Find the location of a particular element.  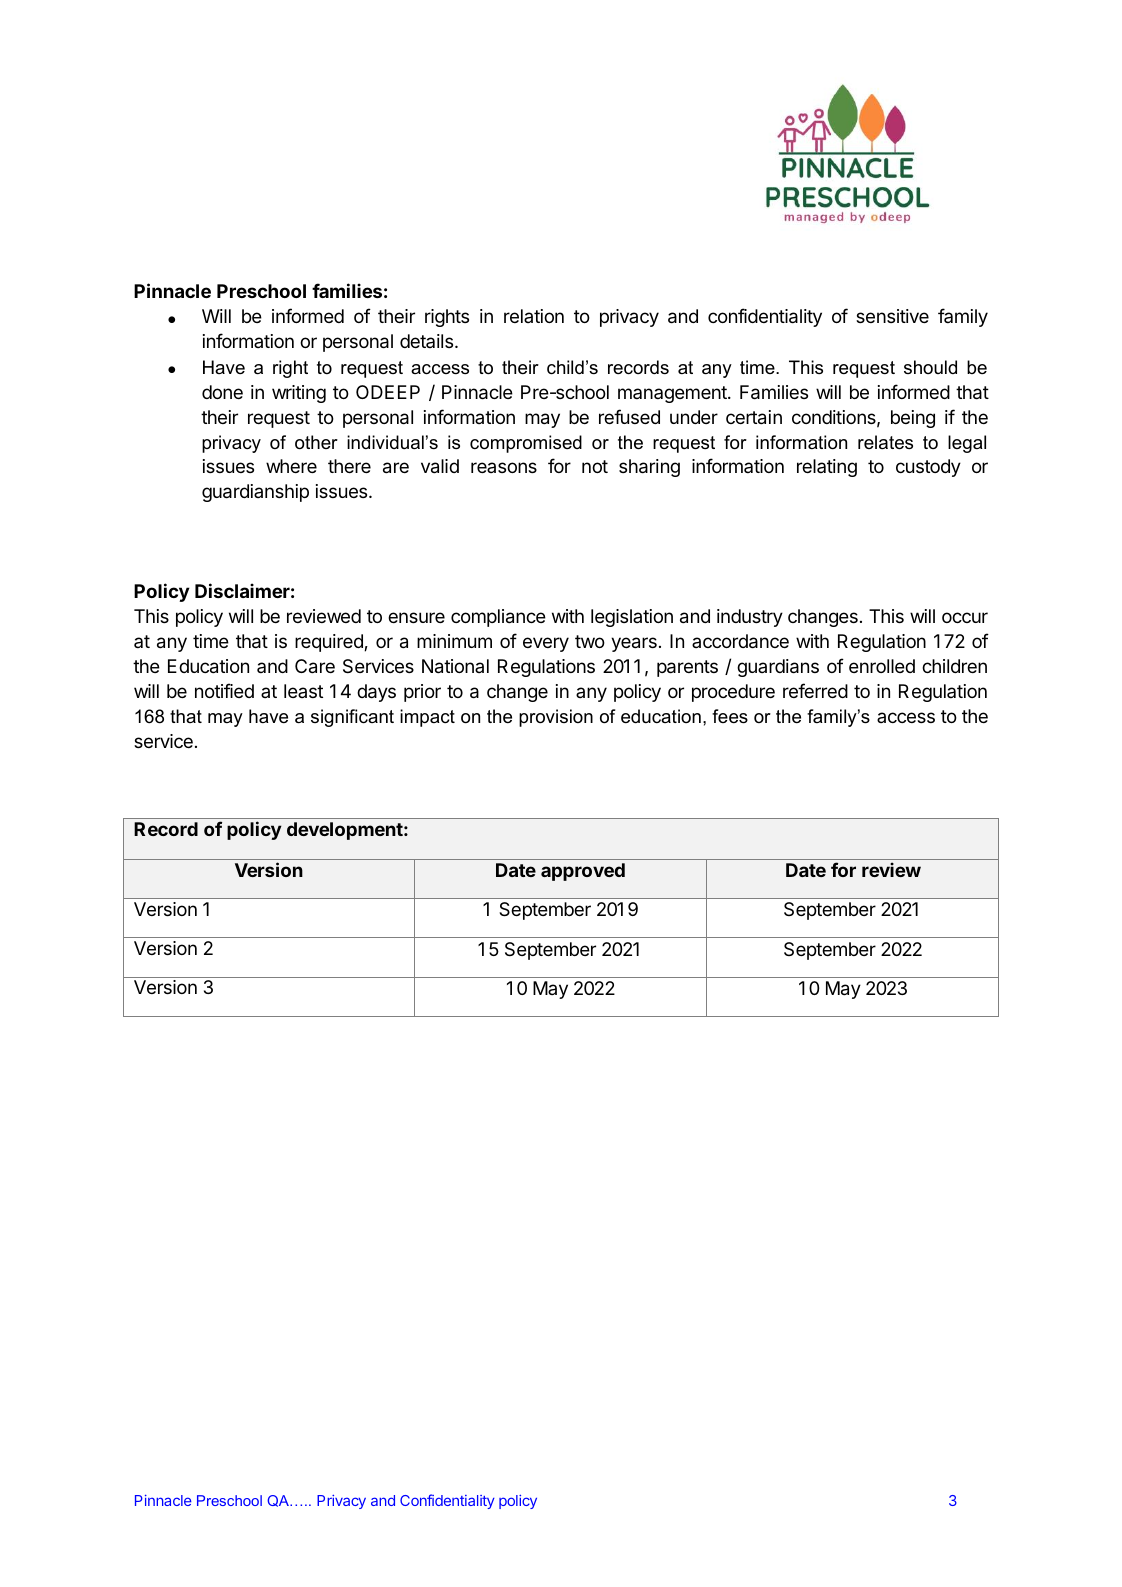

provision is located at coordinates (556, 718).
